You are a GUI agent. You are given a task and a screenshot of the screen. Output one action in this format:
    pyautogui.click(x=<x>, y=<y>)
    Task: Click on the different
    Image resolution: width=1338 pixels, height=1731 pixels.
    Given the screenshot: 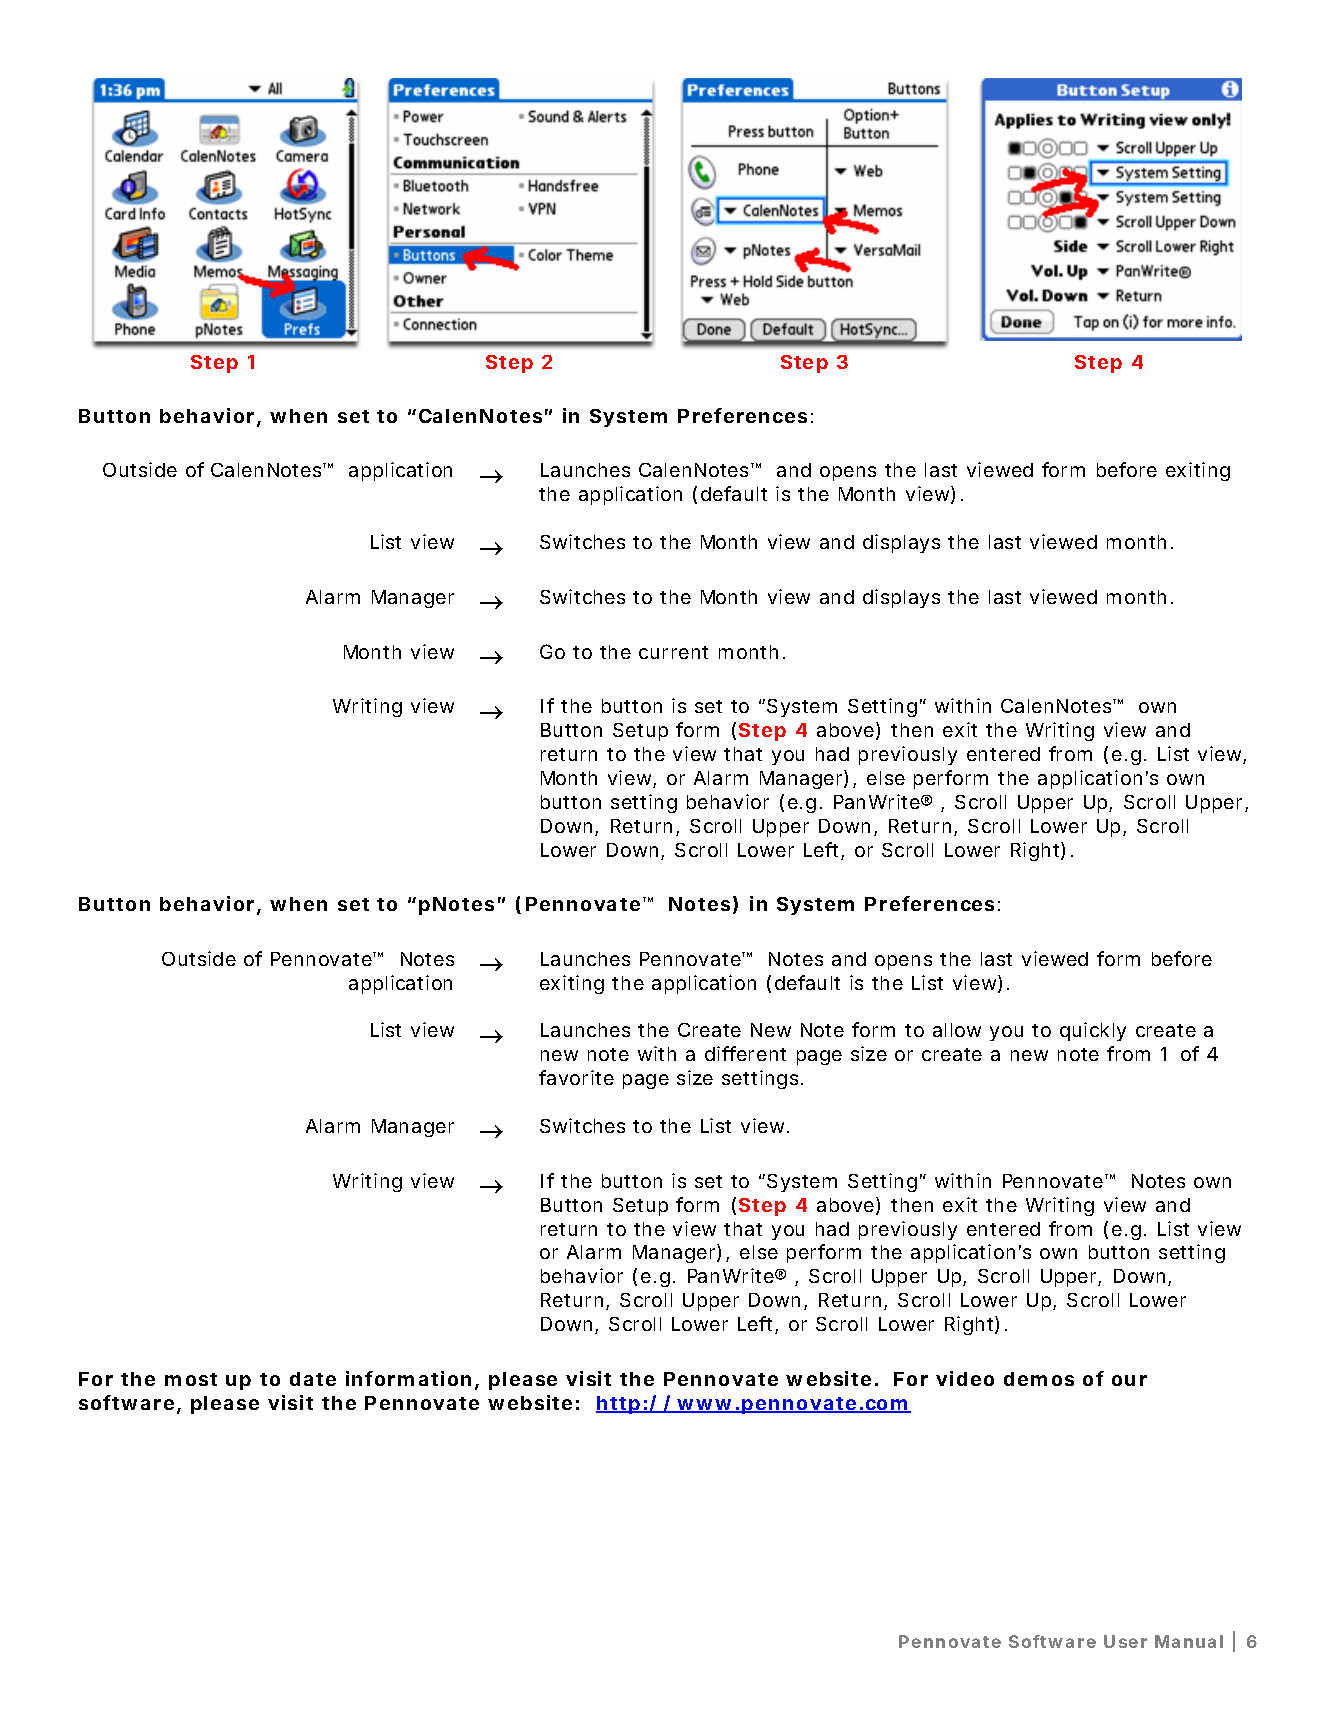 What is the action you would take?
    pyautogui.click(x=745, y=1053)
